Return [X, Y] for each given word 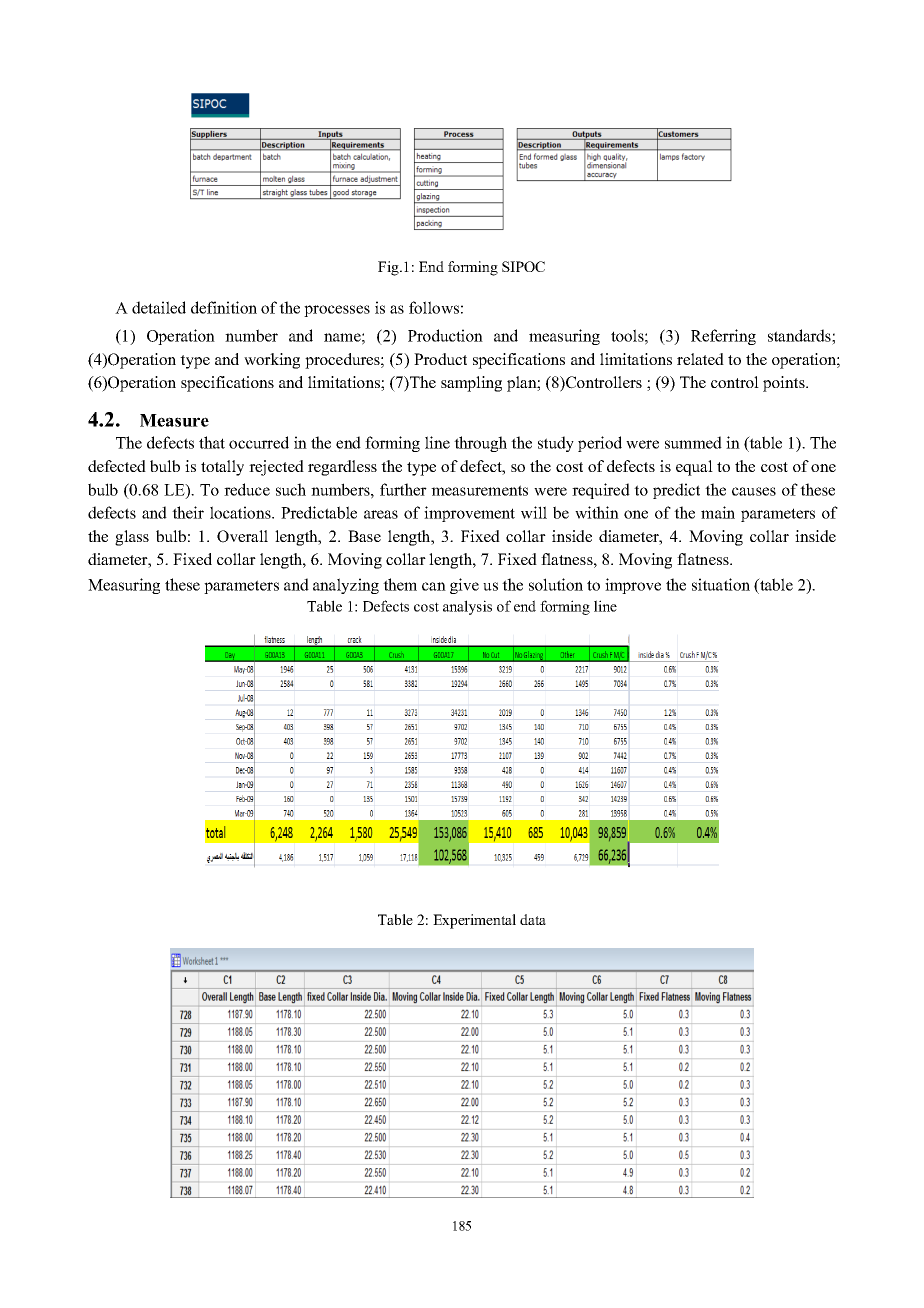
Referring [723, 337]
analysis [467, 607]
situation [721, 584]
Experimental [474, 921]
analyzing [346, 586]
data [533, 919]
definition [224, 307]
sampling [471, 384]
